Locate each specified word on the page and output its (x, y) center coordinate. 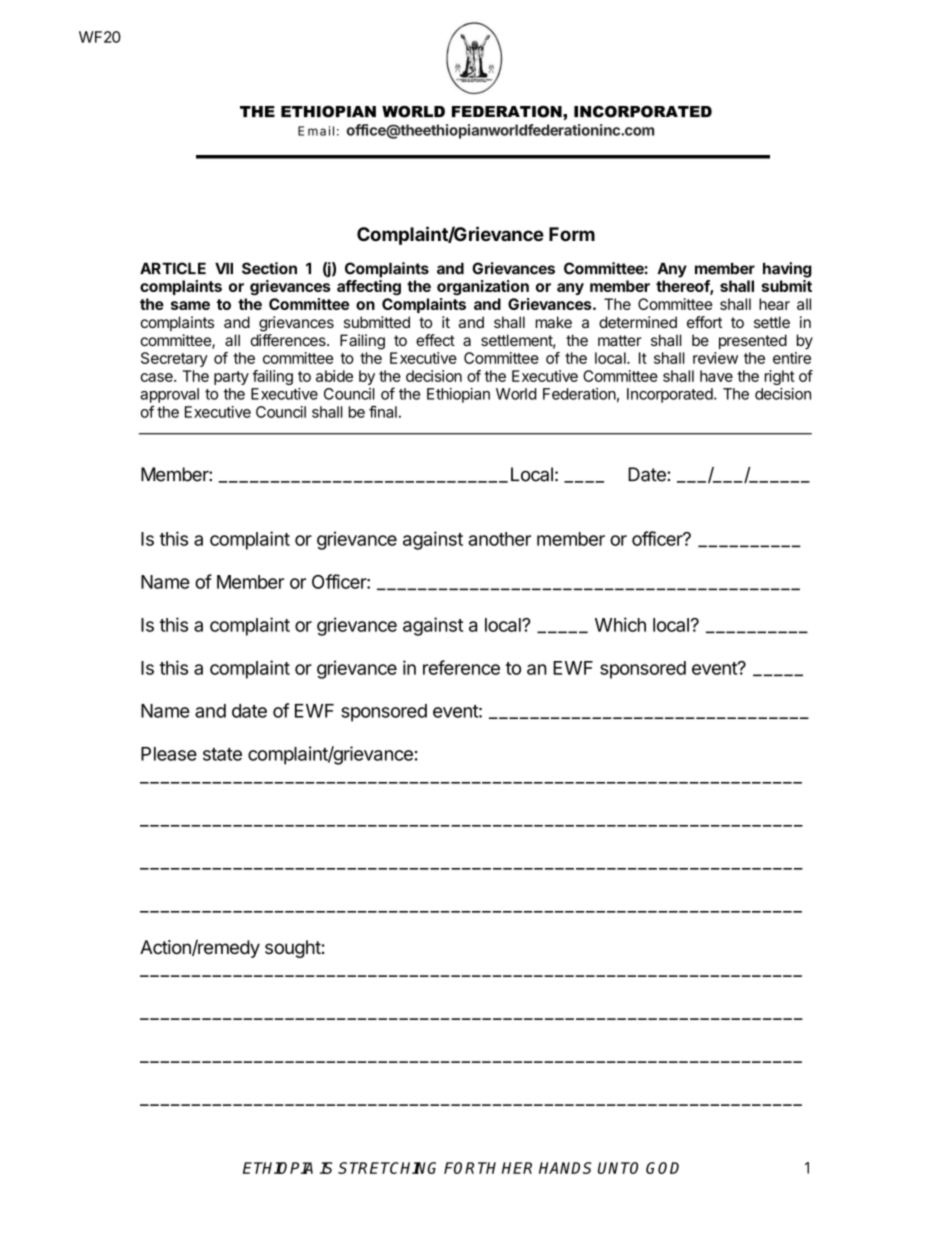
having (787, 270)
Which (620, 624)
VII (224, 268)
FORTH (470, 1168)
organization (483, 287)
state (222, 754)
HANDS (565, 1168)
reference (461, 667)
